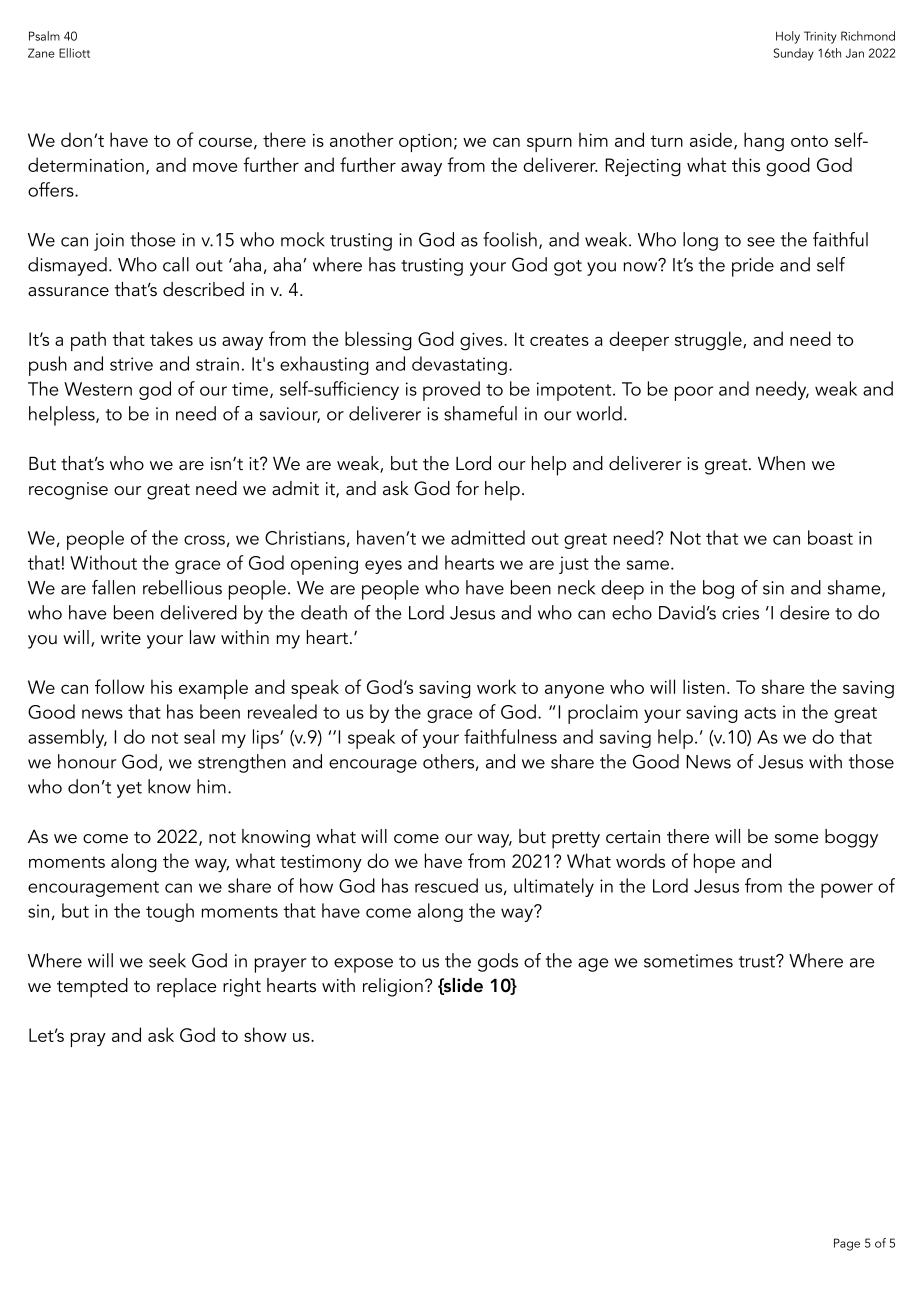 The height and width of the screenshot is (1308, 924). I want to click on work, so click(496, 686).
